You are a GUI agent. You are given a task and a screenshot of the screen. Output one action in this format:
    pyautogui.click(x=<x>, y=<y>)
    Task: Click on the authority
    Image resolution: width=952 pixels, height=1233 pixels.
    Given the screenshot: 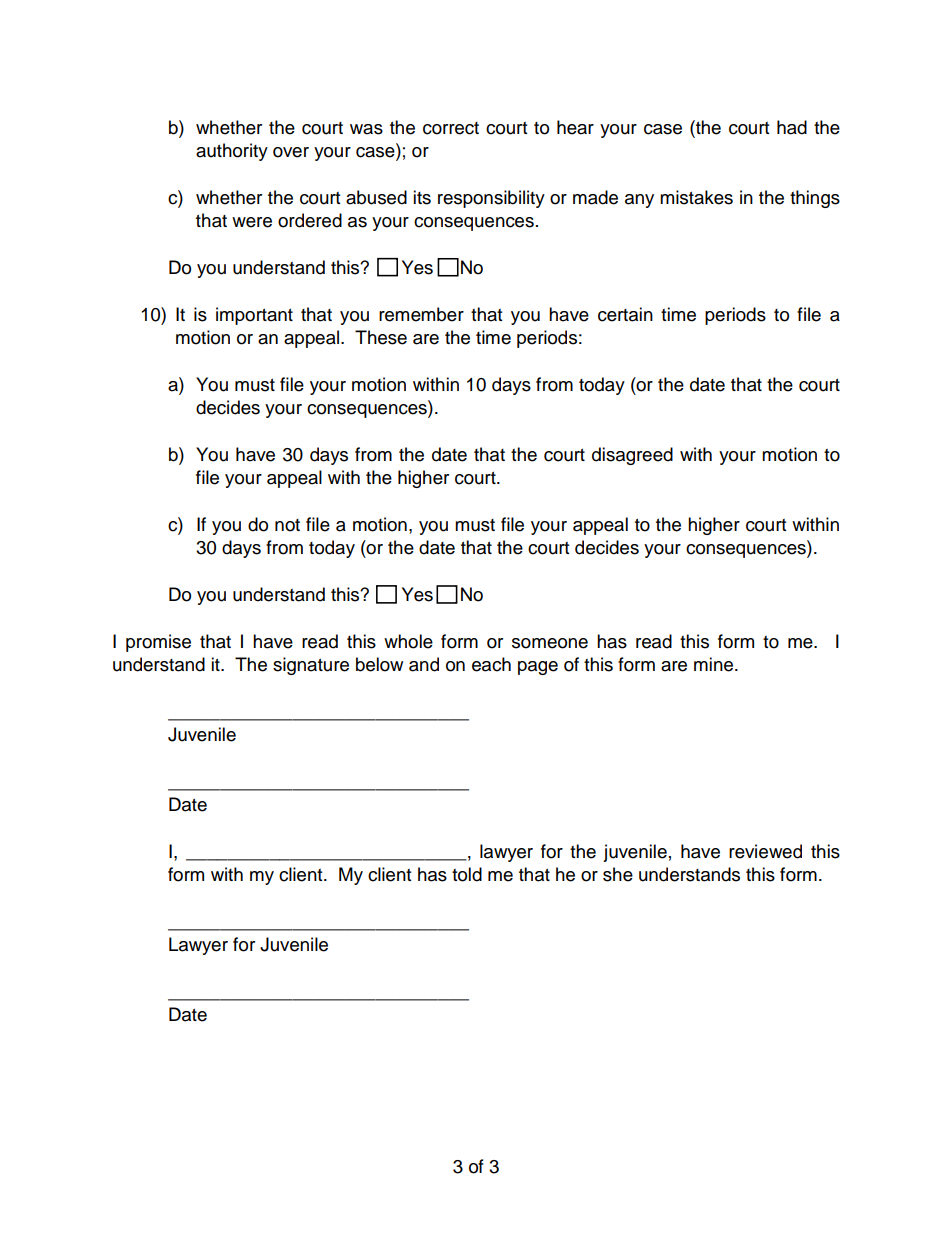 What is the action you would take?
    pyautogui.click(x=232, y=152)
